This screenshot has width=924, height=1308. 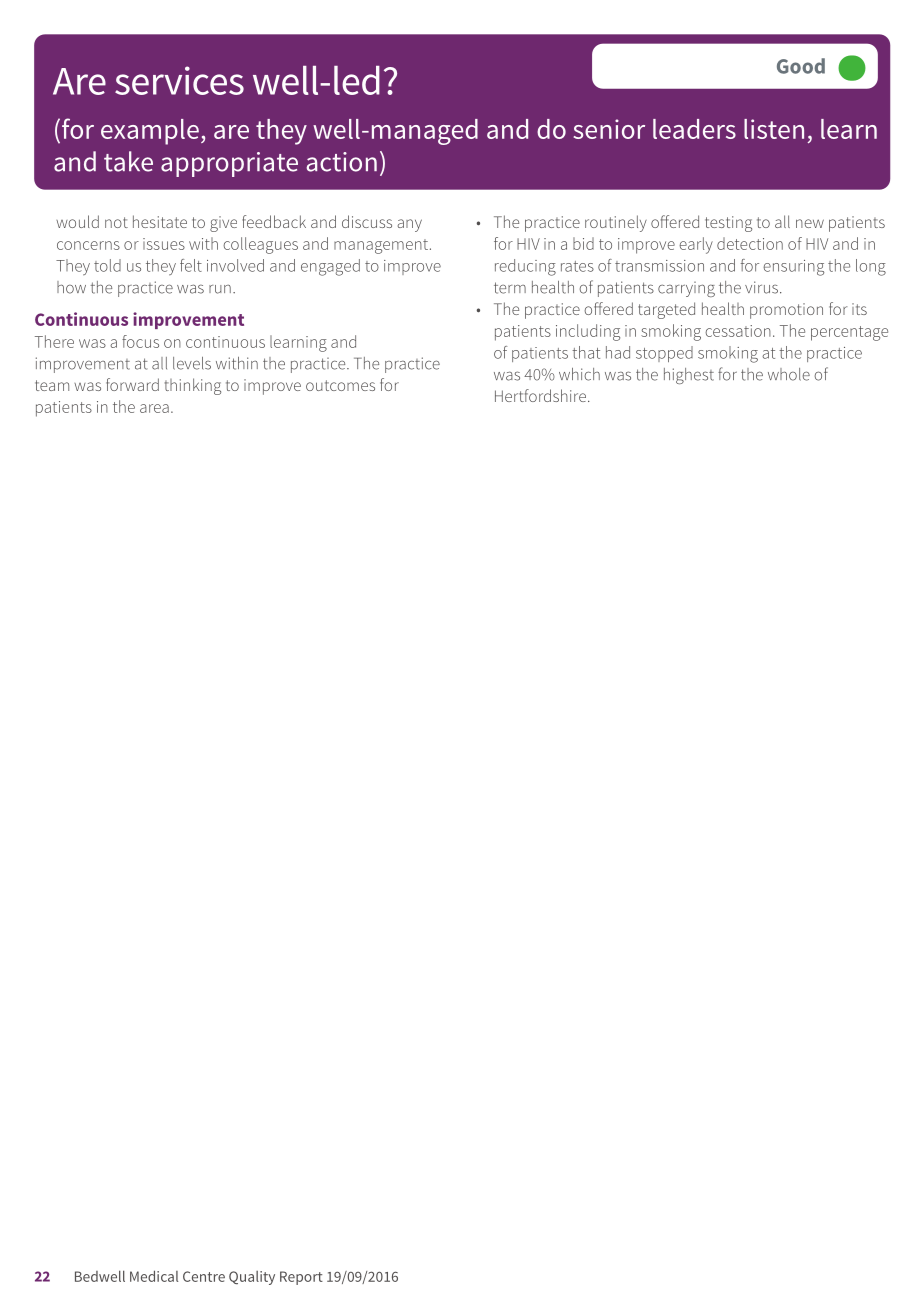 What do you see at coordinates (150, 132) in the screenshot?
I see `example` at bounding box center [150, 132].
